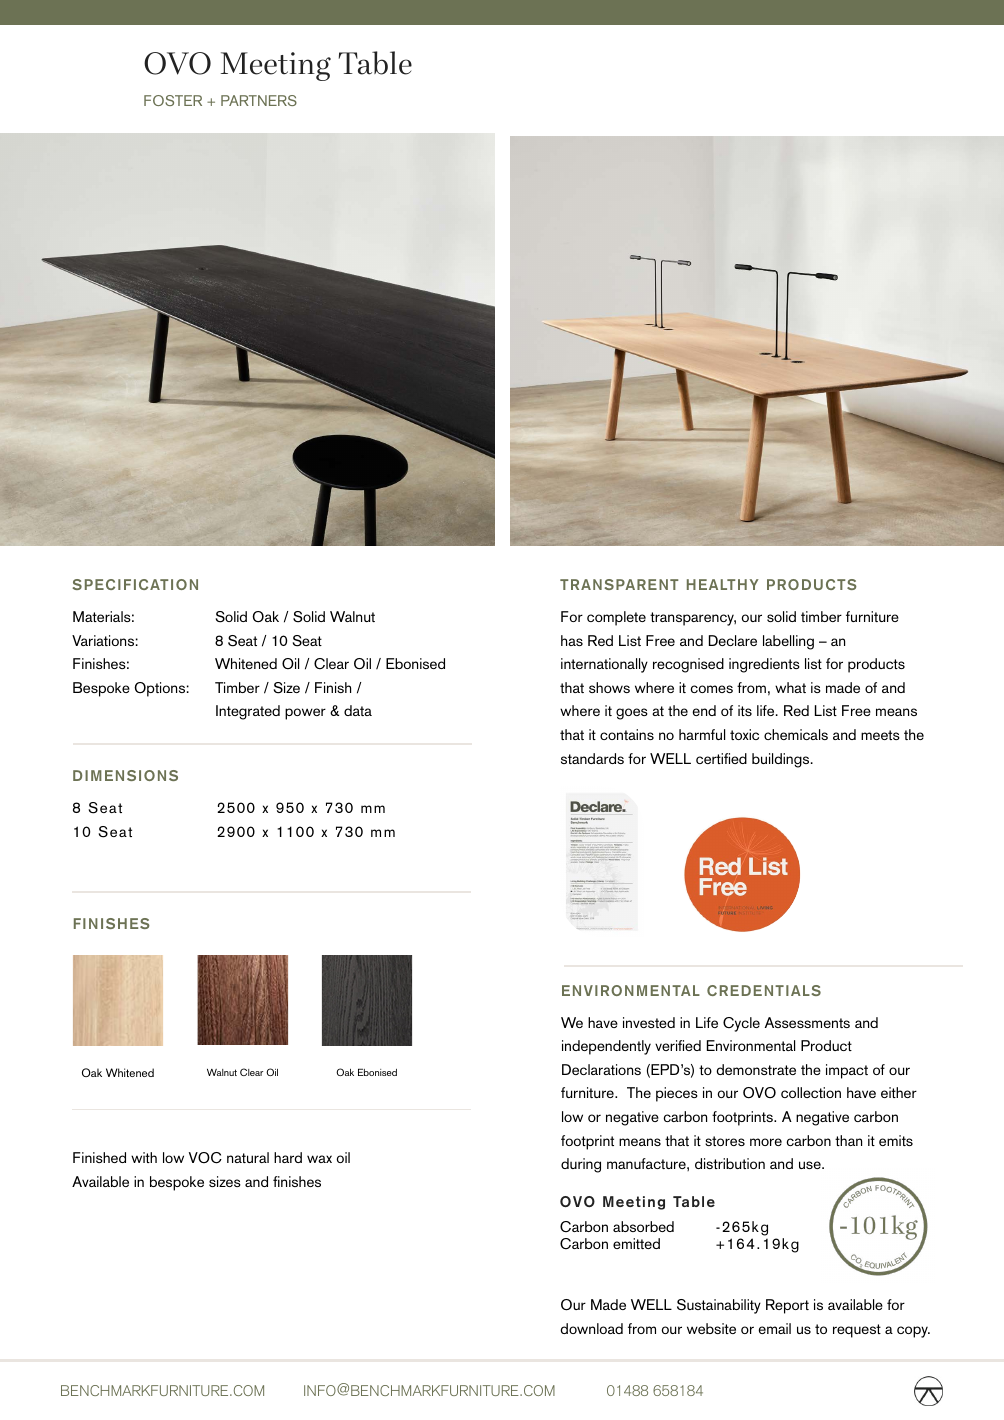  I want to click on Integrated, so click(248, 712).
